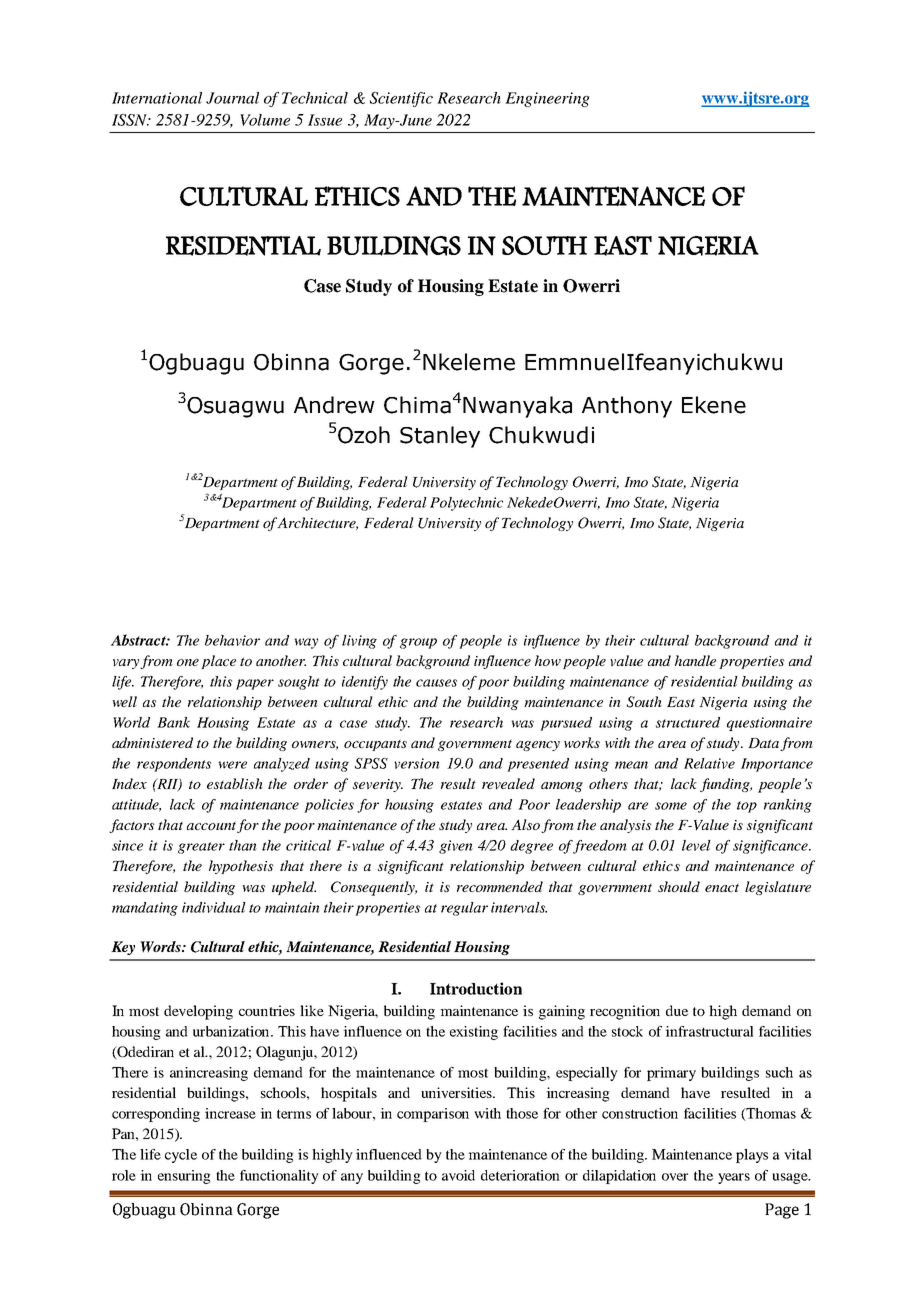 The height and width of the page is (1307, 924). I want to click on avoid, so click(458, 1175).
